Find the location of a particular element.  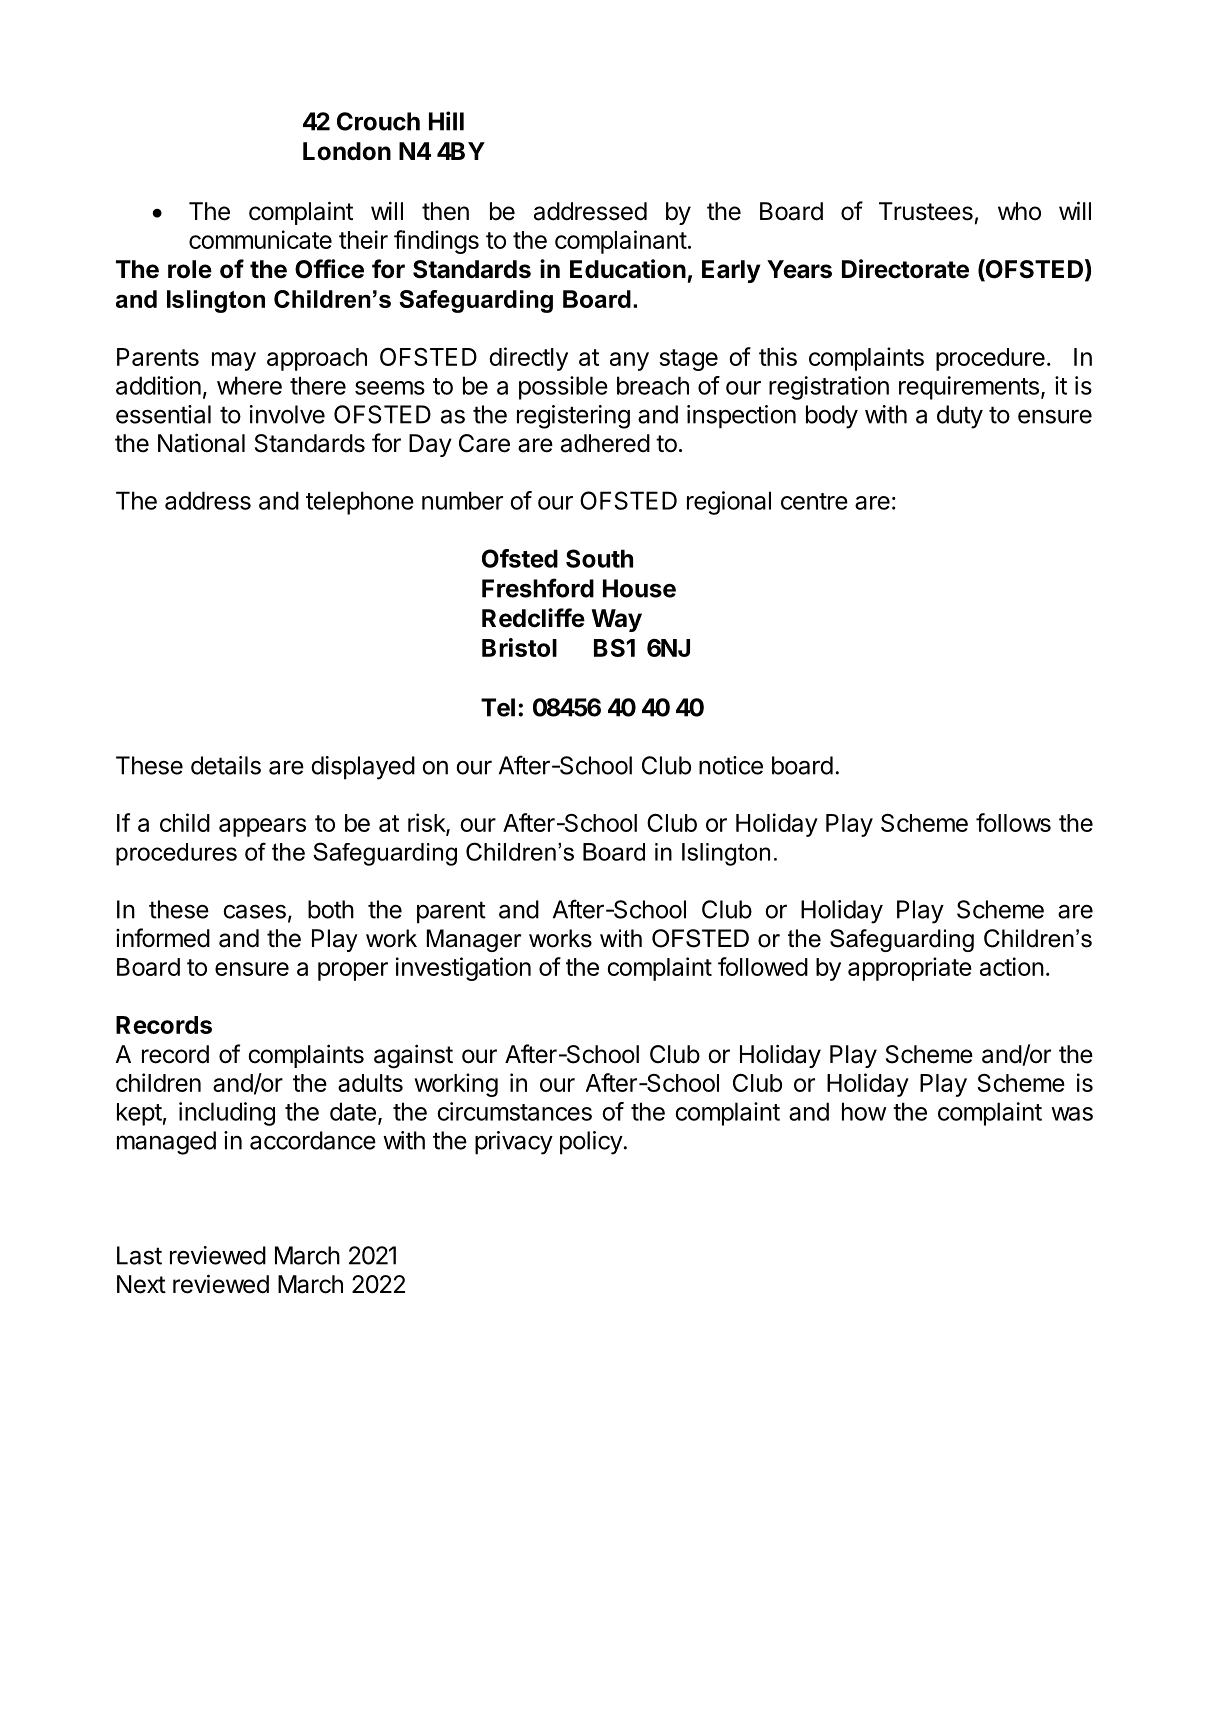

Last is located at coordinates (139, 1255).
